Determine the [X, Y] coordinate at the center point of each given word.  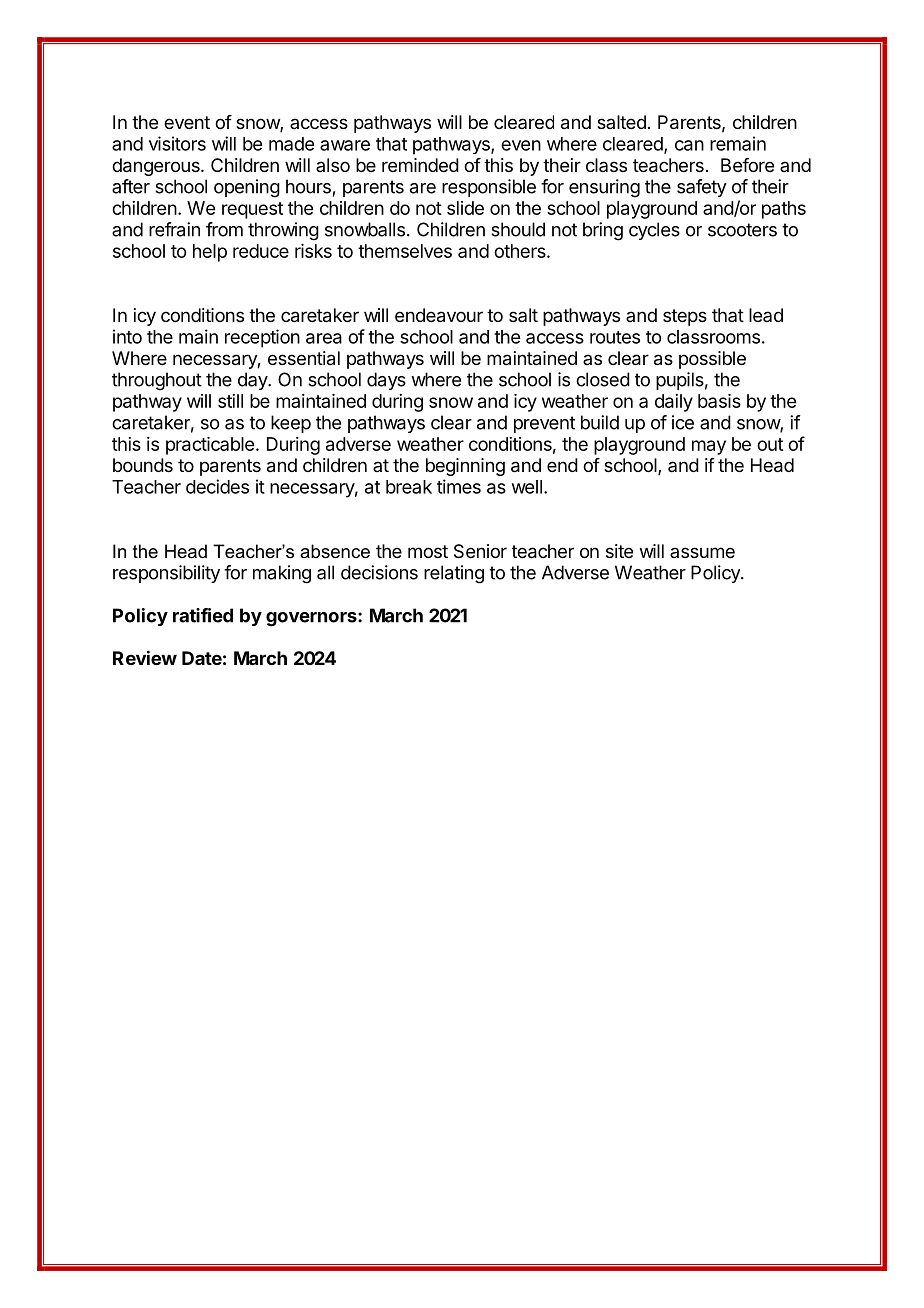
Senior [480, 551]
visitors [177, 143]
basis [719, 401]
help [210, 253]
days [386, 381]
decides [217, 486]
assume [702, 552]
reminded [420, 165]
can [689, 145]
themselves [405, 251]
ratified [203, 615]
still [230, 401]
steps [685, 317]
